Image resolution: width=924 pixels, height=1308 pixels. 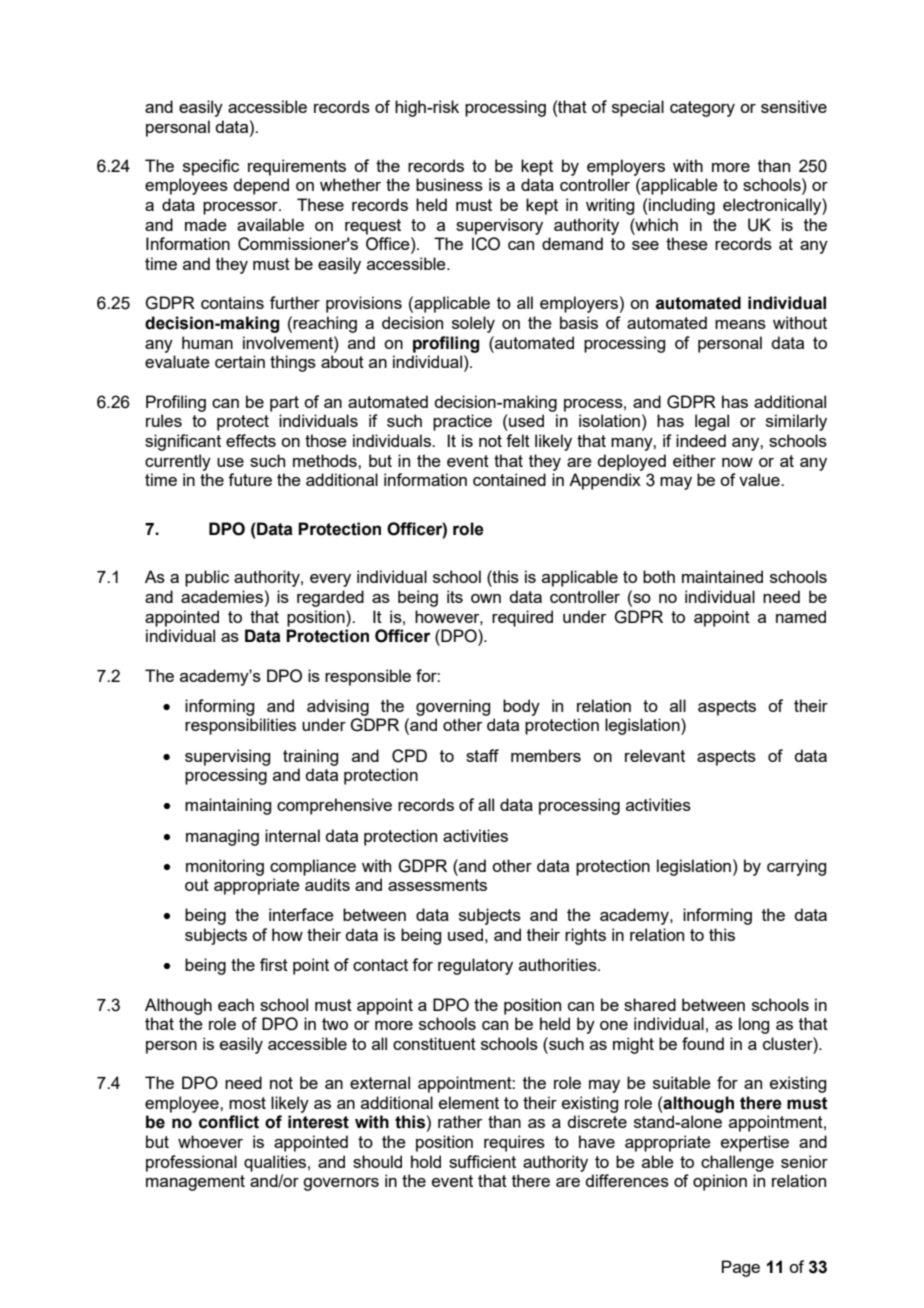 I want to click on business, so click(x=449, y=184).
